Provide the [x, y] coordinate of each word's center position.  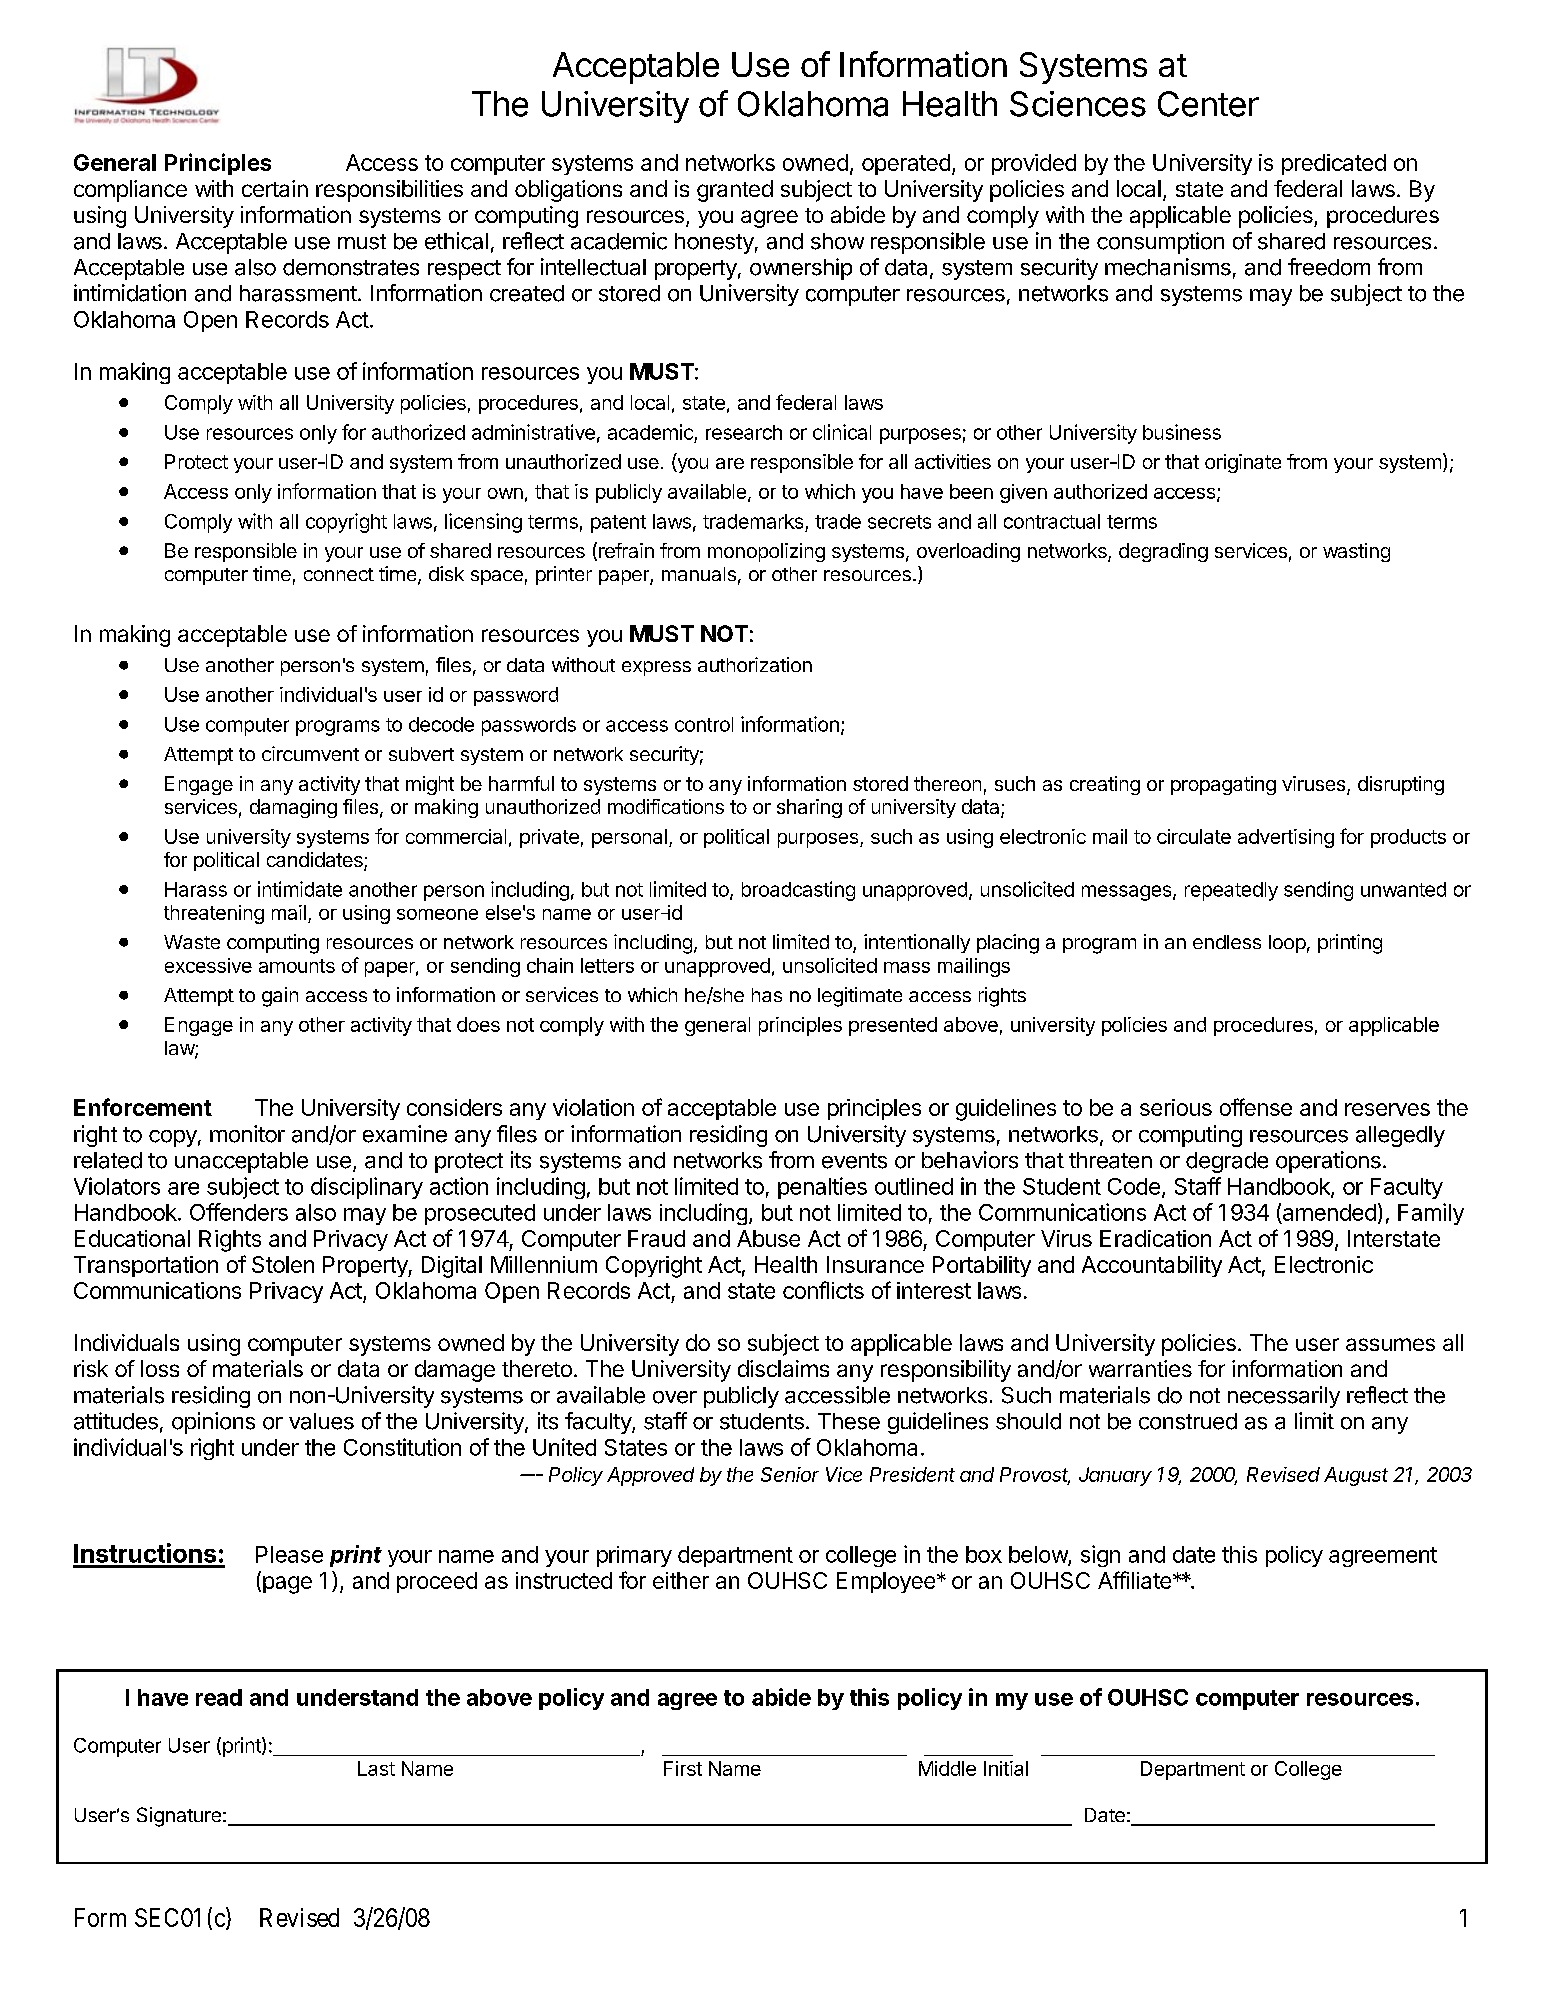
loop [1287, 944]
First [683, 1768]
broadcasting [798, 891]
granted [735, 191]
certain [275, 188]
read [219, 1697]
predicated [1334, 164]
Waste [192, 942]
